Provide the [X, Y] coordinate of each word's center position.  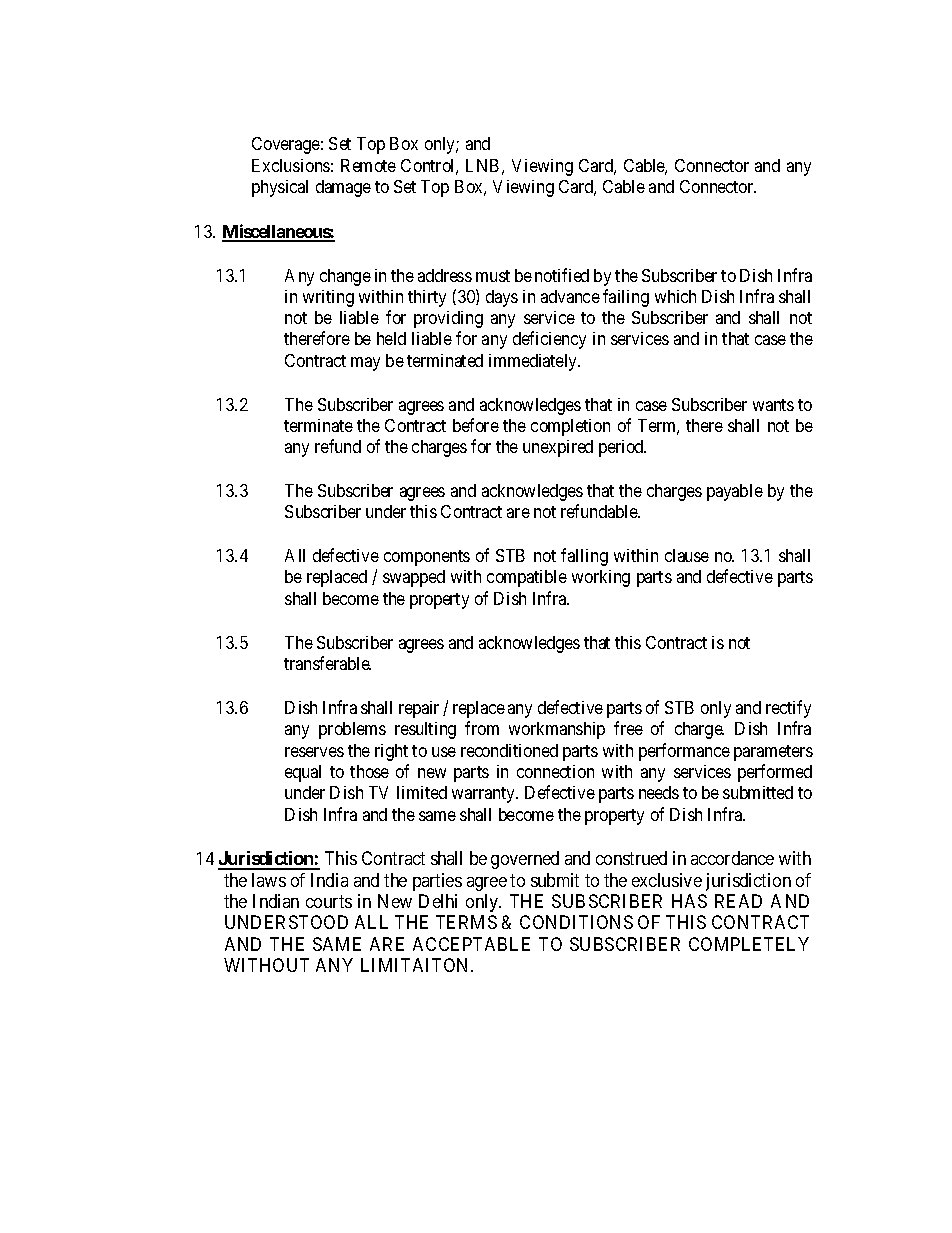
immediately [534, 362]
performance [684, 752]
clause [687, 555]
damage [343, 188]
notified [562, 275]
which [675, 296]
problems [352, 730]
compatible [527, 578]
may [365, 364]
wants [773, 405]
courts [329, 901]
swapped [414, 578]
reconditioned [509, 750]
